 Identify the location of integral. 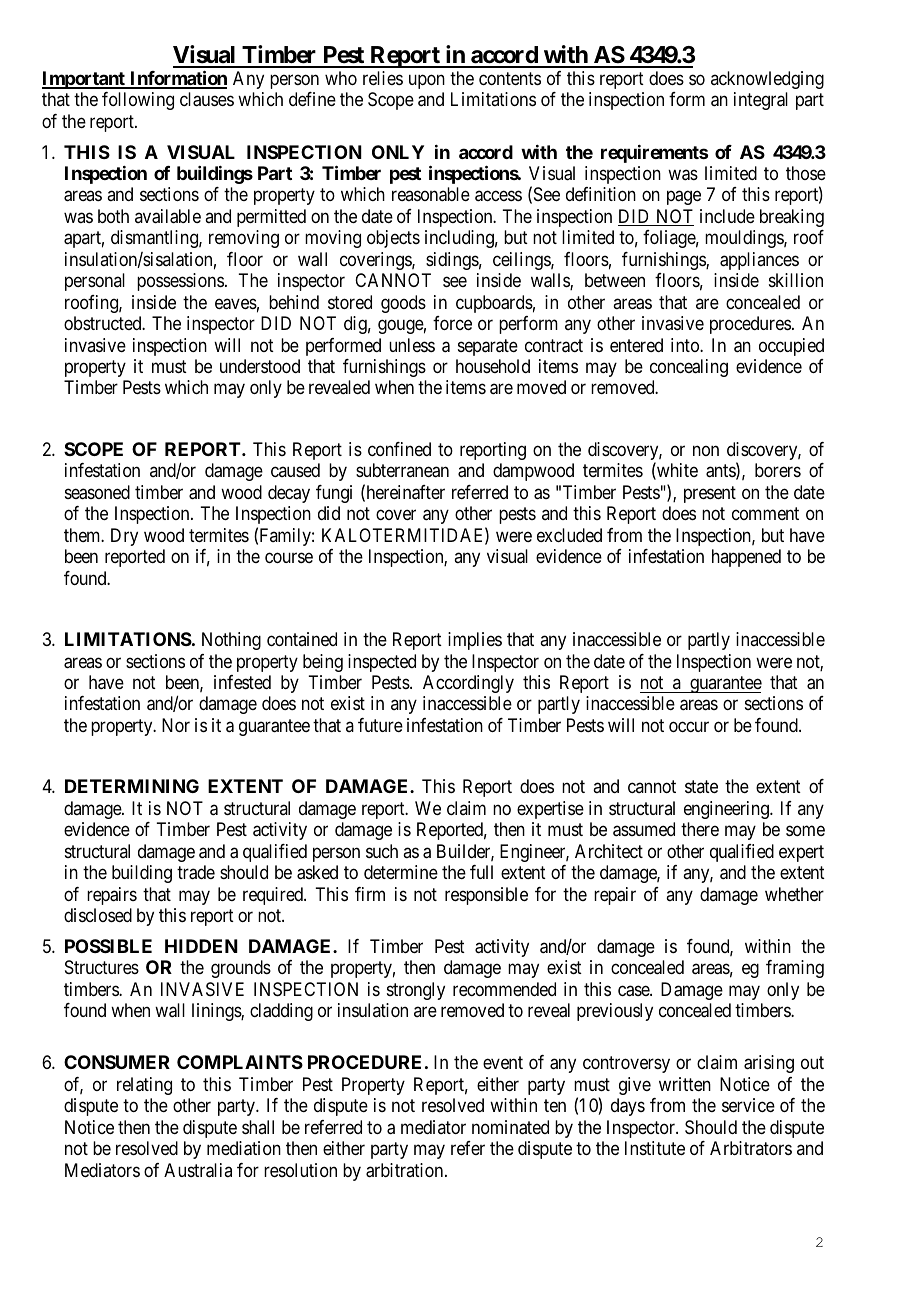
(761, 101).
